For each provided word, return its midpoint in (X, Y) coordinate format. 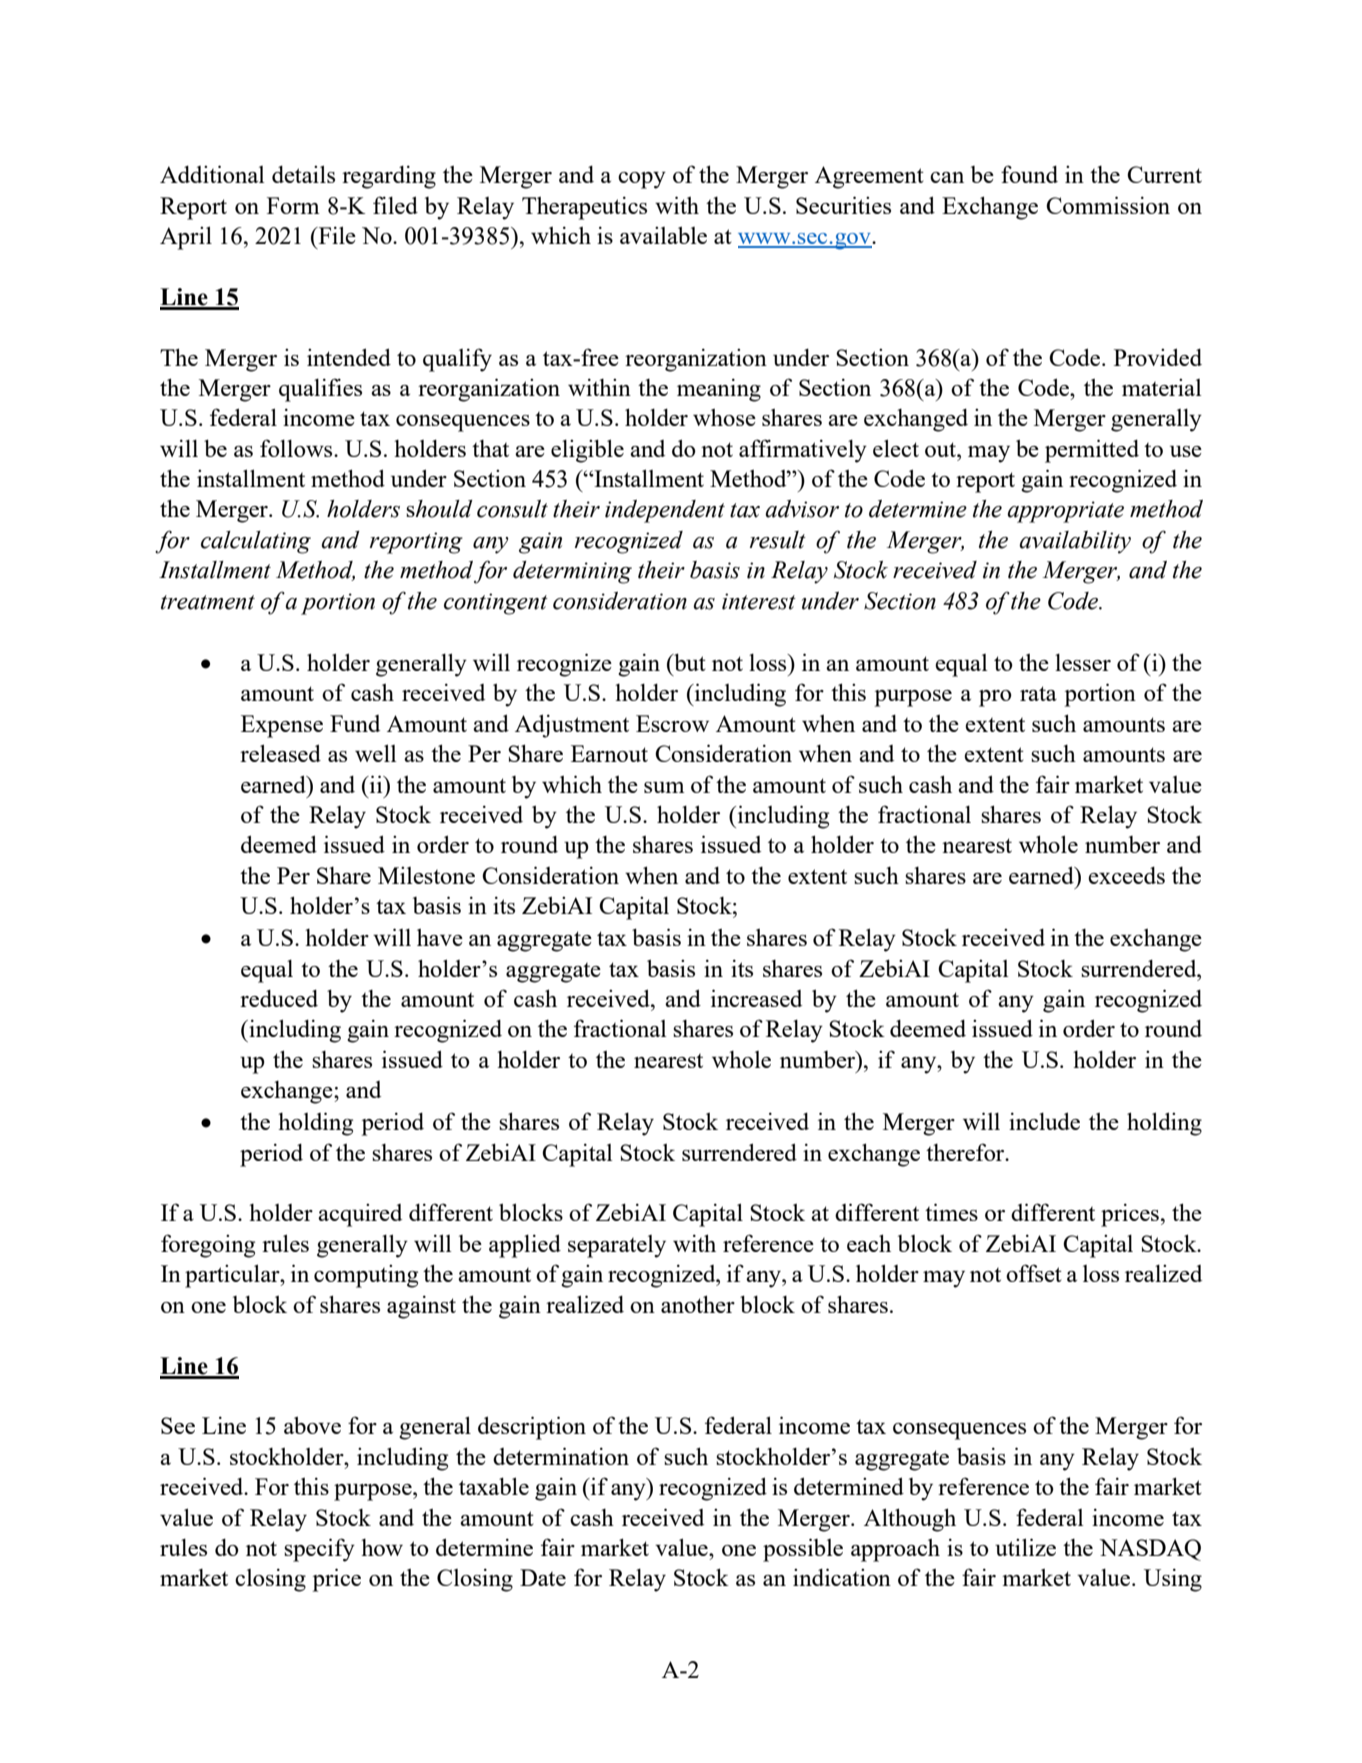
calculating (256, 542)
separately (617, 1246)
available (663, 235)
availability (1075, 542)
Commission (1108, 205)
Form (293, 205)
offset (1034, 1273)
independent (665, 511)
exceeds (1126, 875)
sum (664, 787)
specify (319, 1550)
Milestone (426, 875)
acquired (360, 1215)
